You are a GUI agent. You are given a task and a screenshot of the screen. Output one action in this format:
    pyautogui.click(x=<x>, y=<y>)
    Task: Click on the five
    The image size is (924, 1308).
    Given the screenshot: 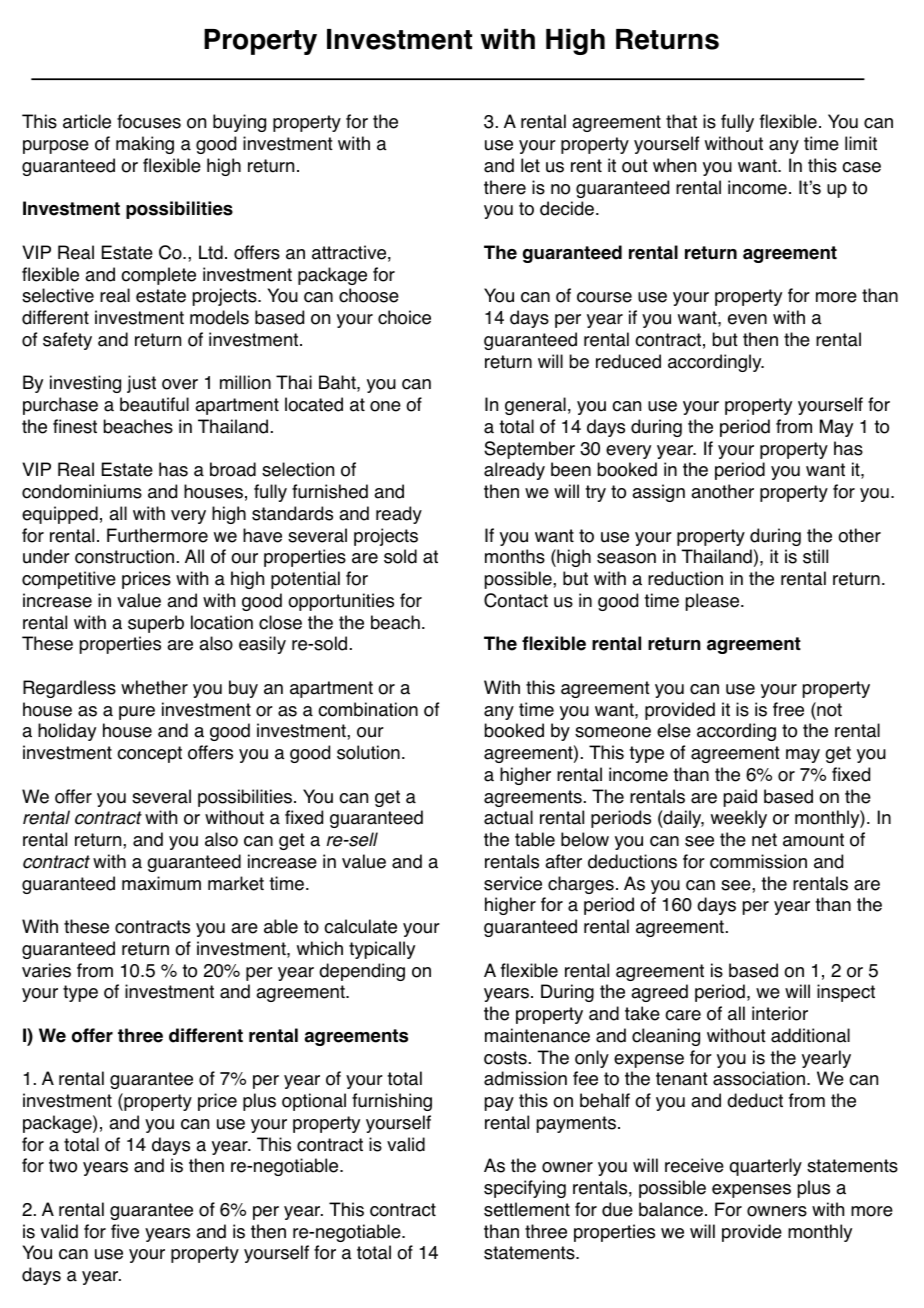 What is the action you would take?
    pyautogui.click(x=125, y=1231)
